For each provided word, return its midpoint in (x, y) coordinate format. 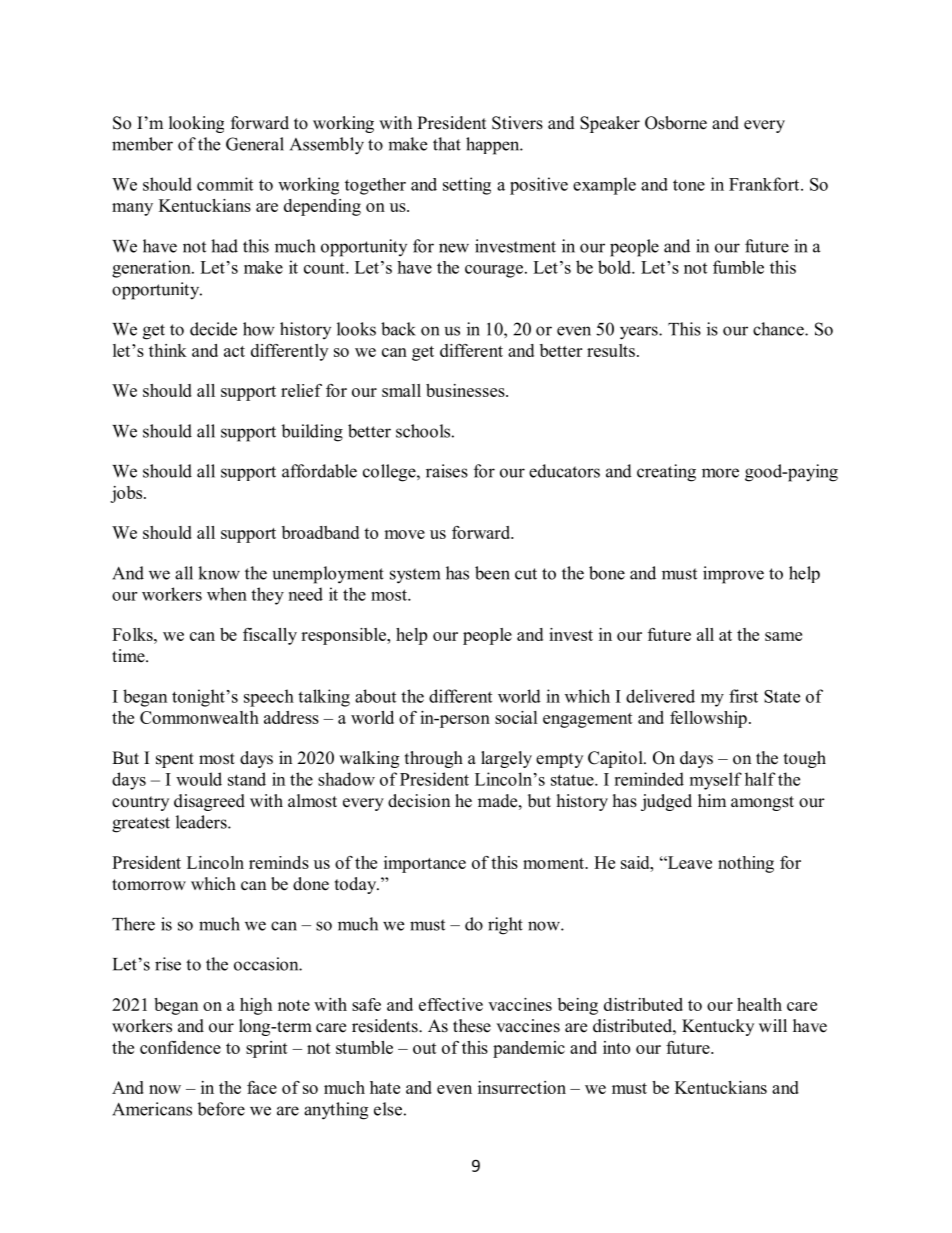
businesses (466, 390)
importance (425, 864)
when (227, 594)
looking (196, 124)
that (447, 144)
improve (733, 575)
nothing (746, 864)
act (234, 351)
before (221, 1109)
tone (689, 185)
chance (779, 329)
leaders (202, 822)
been (492, 573)
